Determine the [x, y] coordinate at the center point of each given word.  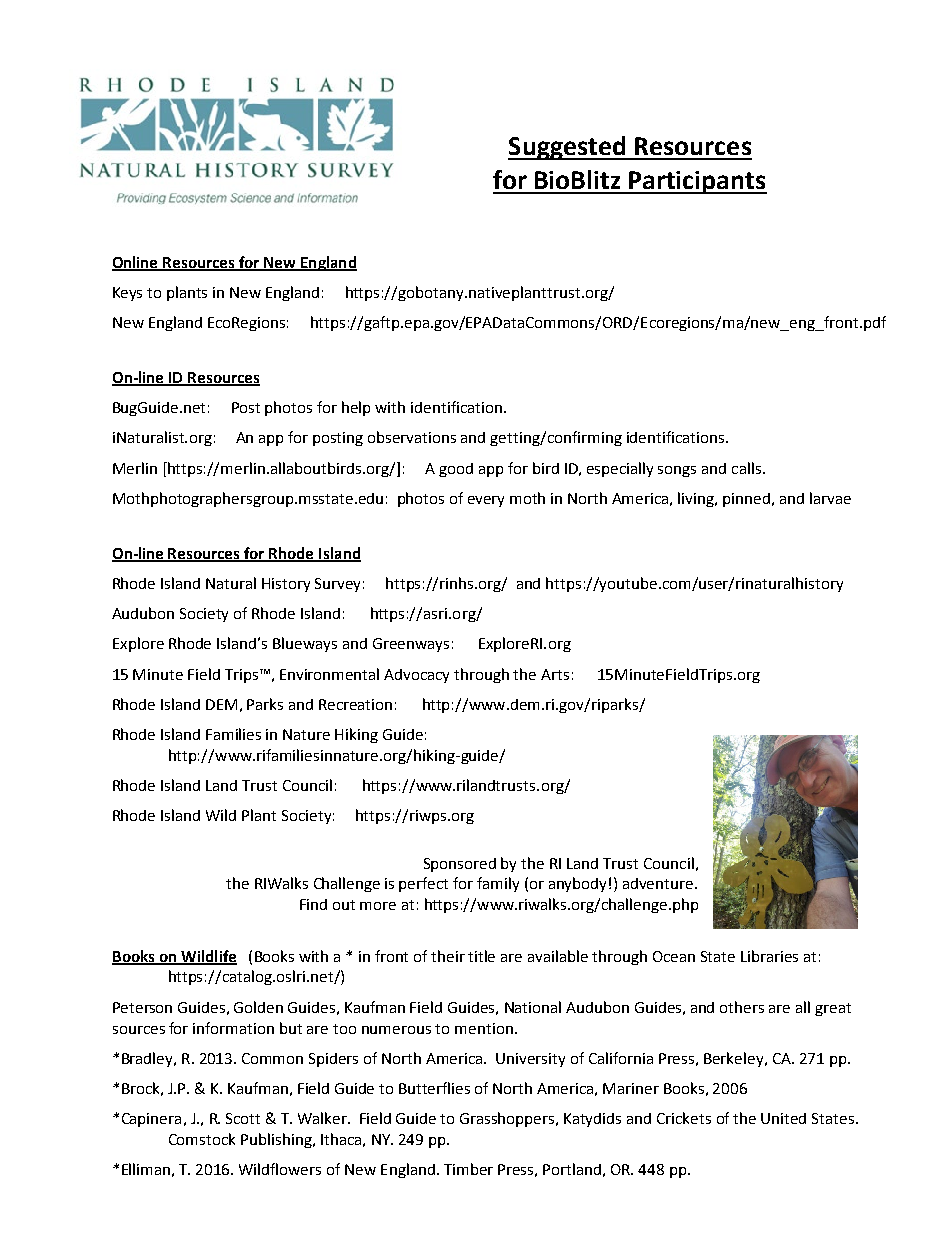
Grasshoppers [508, 1119]
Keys [127, 294]
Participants [697, 182]
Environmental [329, 674]
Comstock [202, 1139]
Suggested [568, 148]
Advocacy [416, 676]
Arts [555, 674]
